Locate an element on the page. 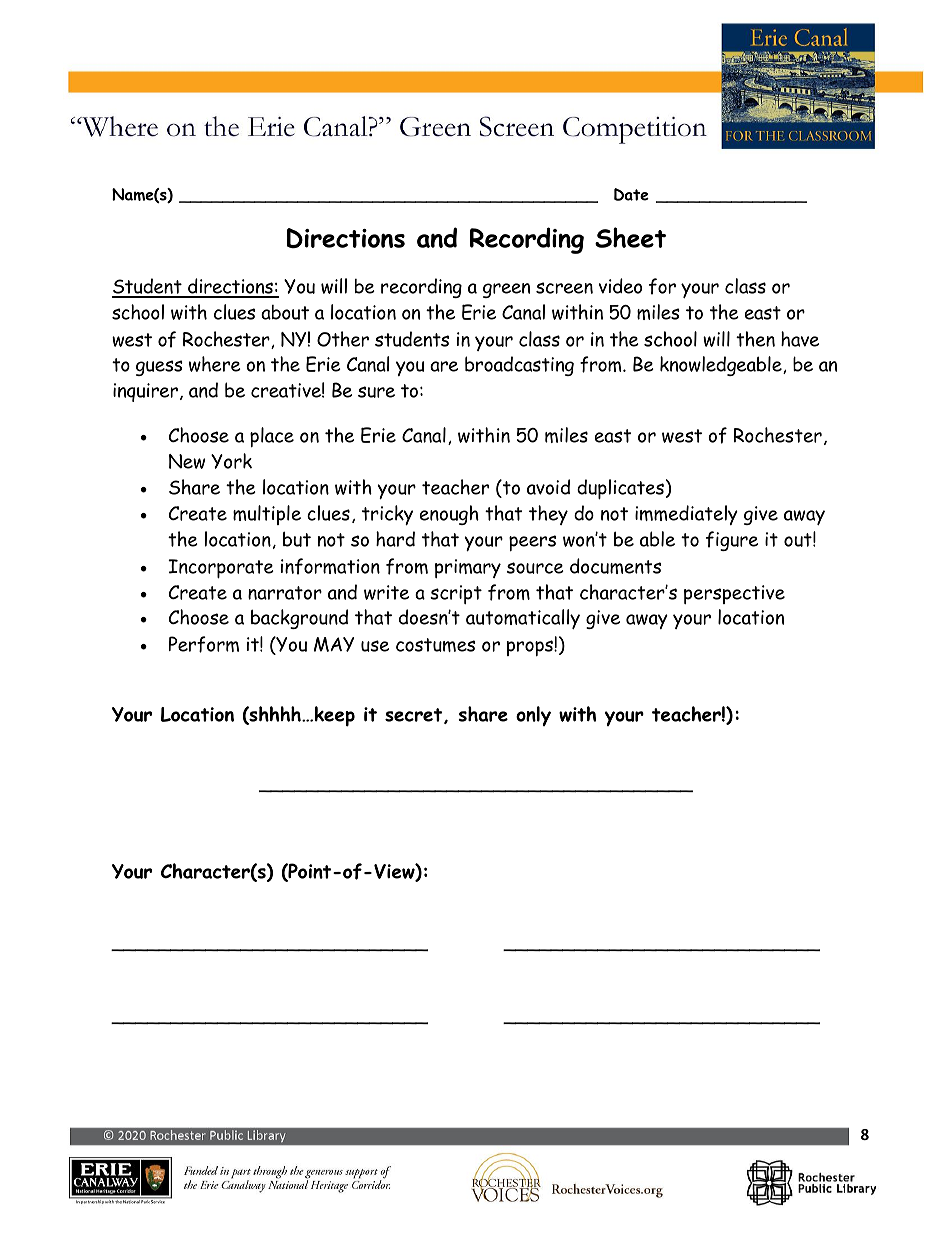  Incorporate is located at coordinates (221, 569).
